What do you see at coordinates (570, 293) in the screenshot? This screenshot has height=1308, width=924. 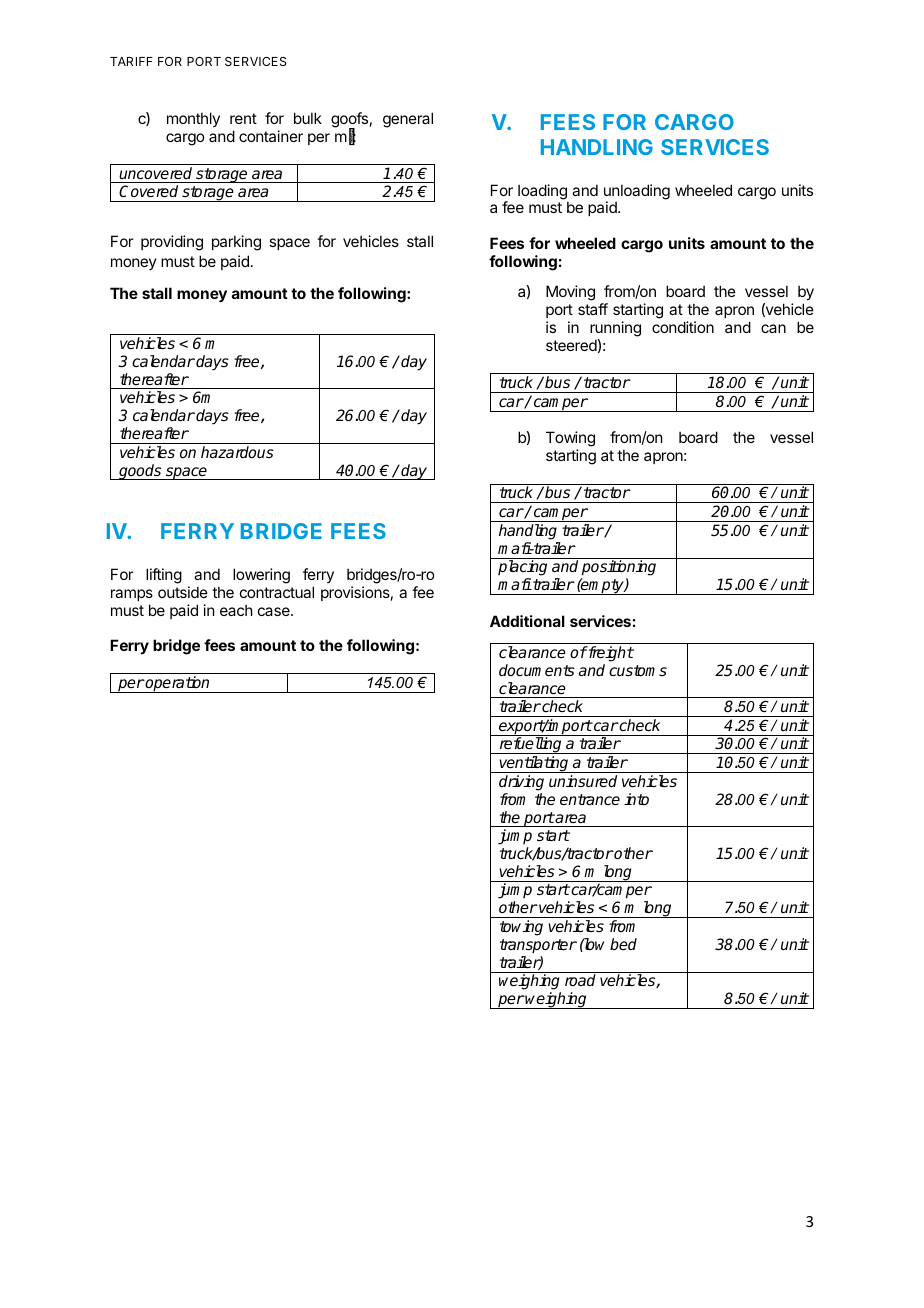 I see `Moving` at bounding box center [570, 293].
